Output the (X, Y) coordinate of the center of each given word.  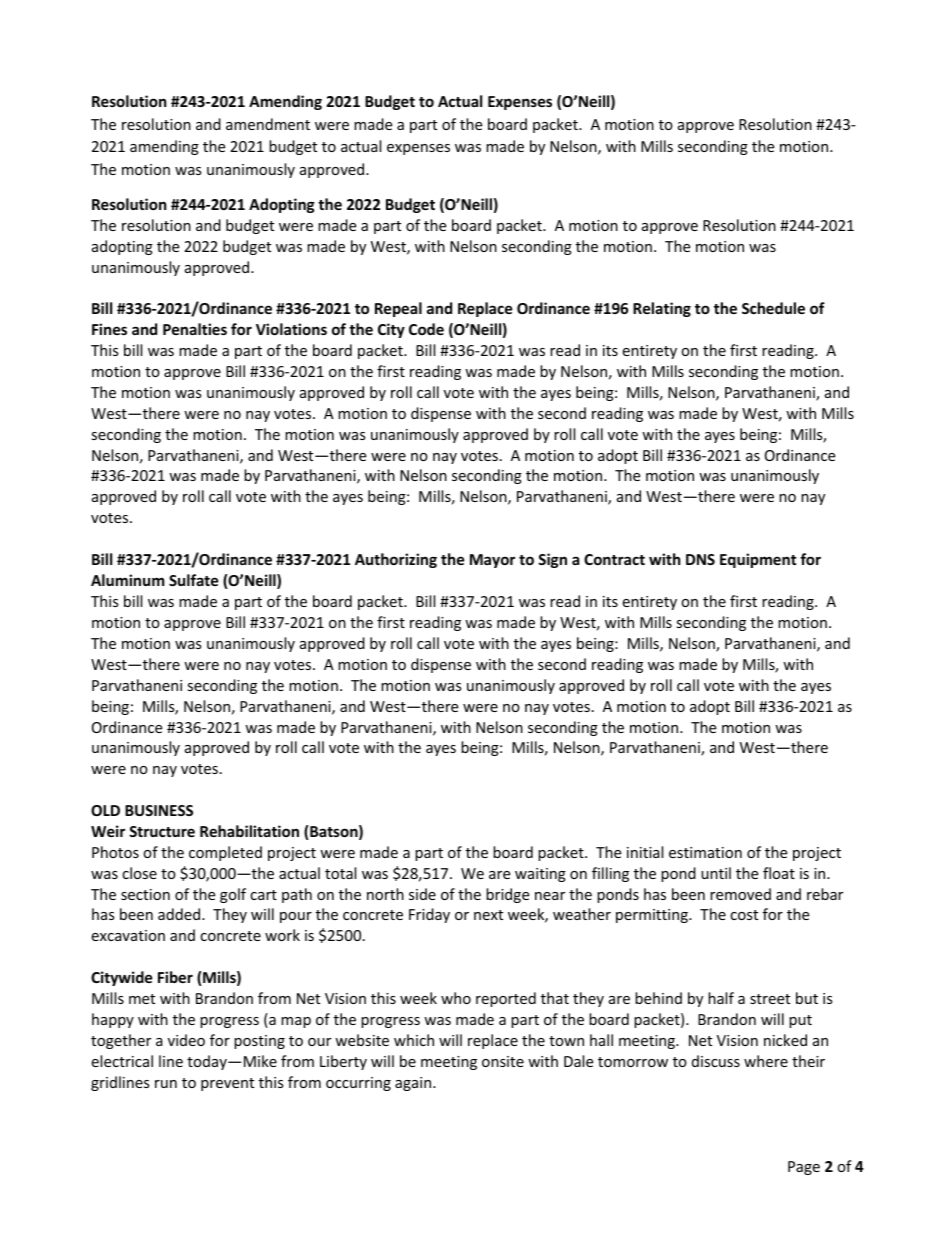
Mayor (492, 561)
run (166, 1084)
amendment (268, 124)
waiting (540, 875)
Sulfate (194, 580)
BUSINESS (159, 810)
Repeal (398, 309)
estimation (705, 852)
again (414, 1084)
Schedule (773, 308)
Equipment (758, 560)
